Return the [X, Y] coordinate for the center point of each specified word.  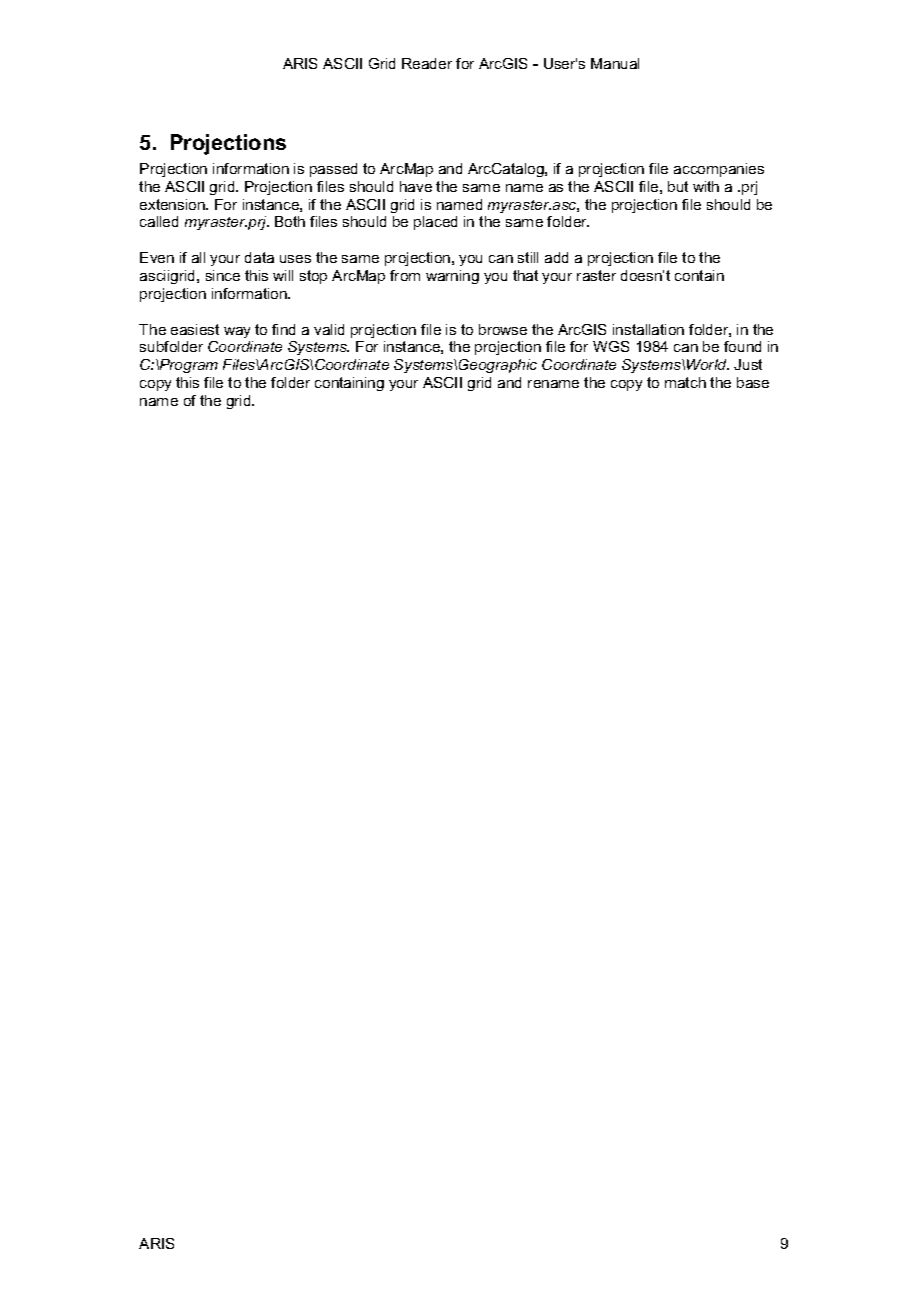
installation [648, 329]
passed [333, 170]
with [706, 186]
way [237, 332]
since [223, 275]
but [678, 186]
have [416, 186]
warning [452, 277]
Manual [615, 63]
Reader [427, 63]
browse [503, 329]
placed [435, 223]
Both [290, 221]
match [685, 382]
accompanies [719, 170]
